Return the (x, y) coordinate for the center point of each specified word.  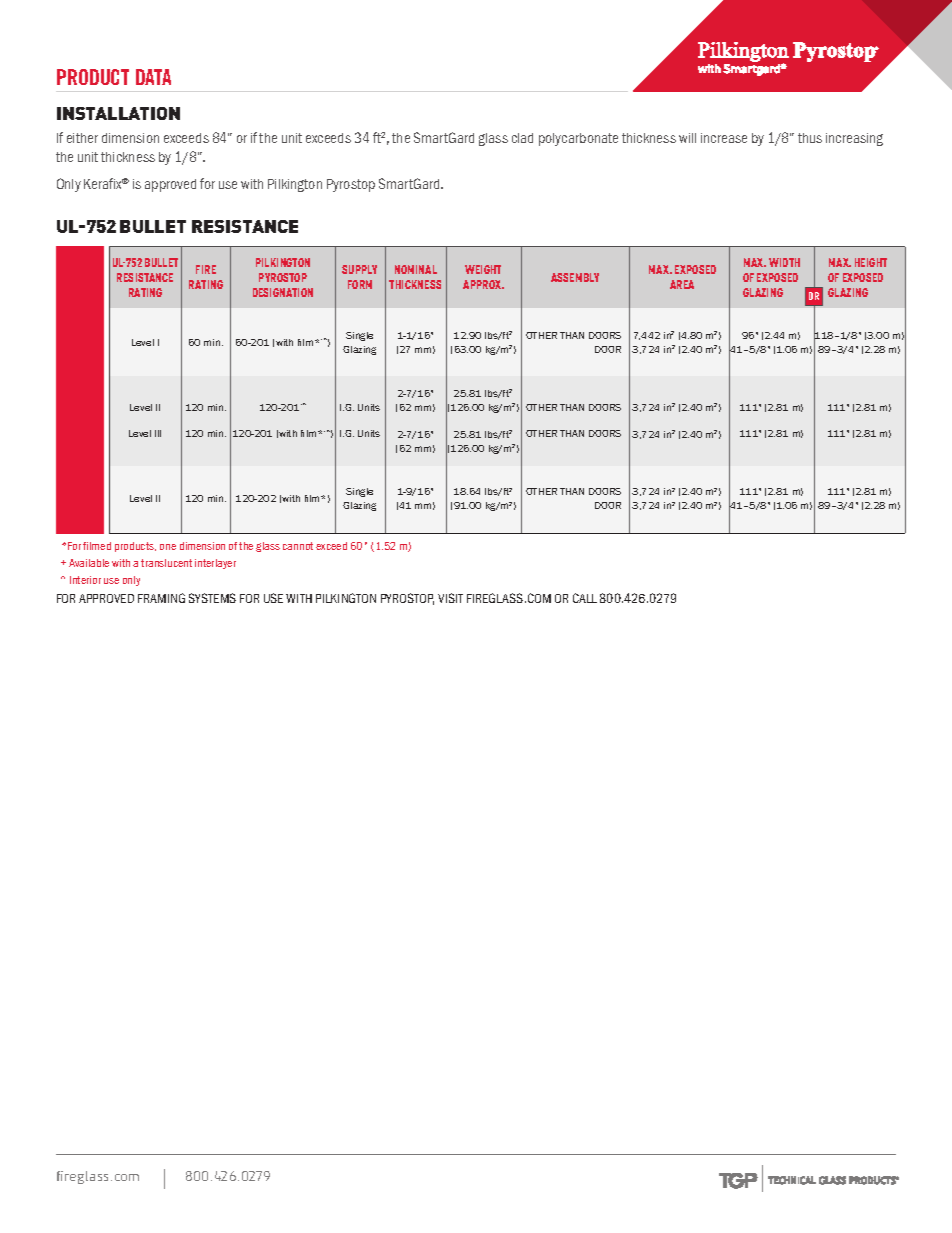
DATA (153, 77)
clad (522, 138)
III (158, 433)
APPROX (483, 284)
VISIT (450, 598)
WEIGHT (483, 269)
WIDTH (784, 262)
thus (810, 138)
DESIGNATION (283, 292)
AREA (682, 284)
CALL (585, 598)
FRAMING (161, 598)
